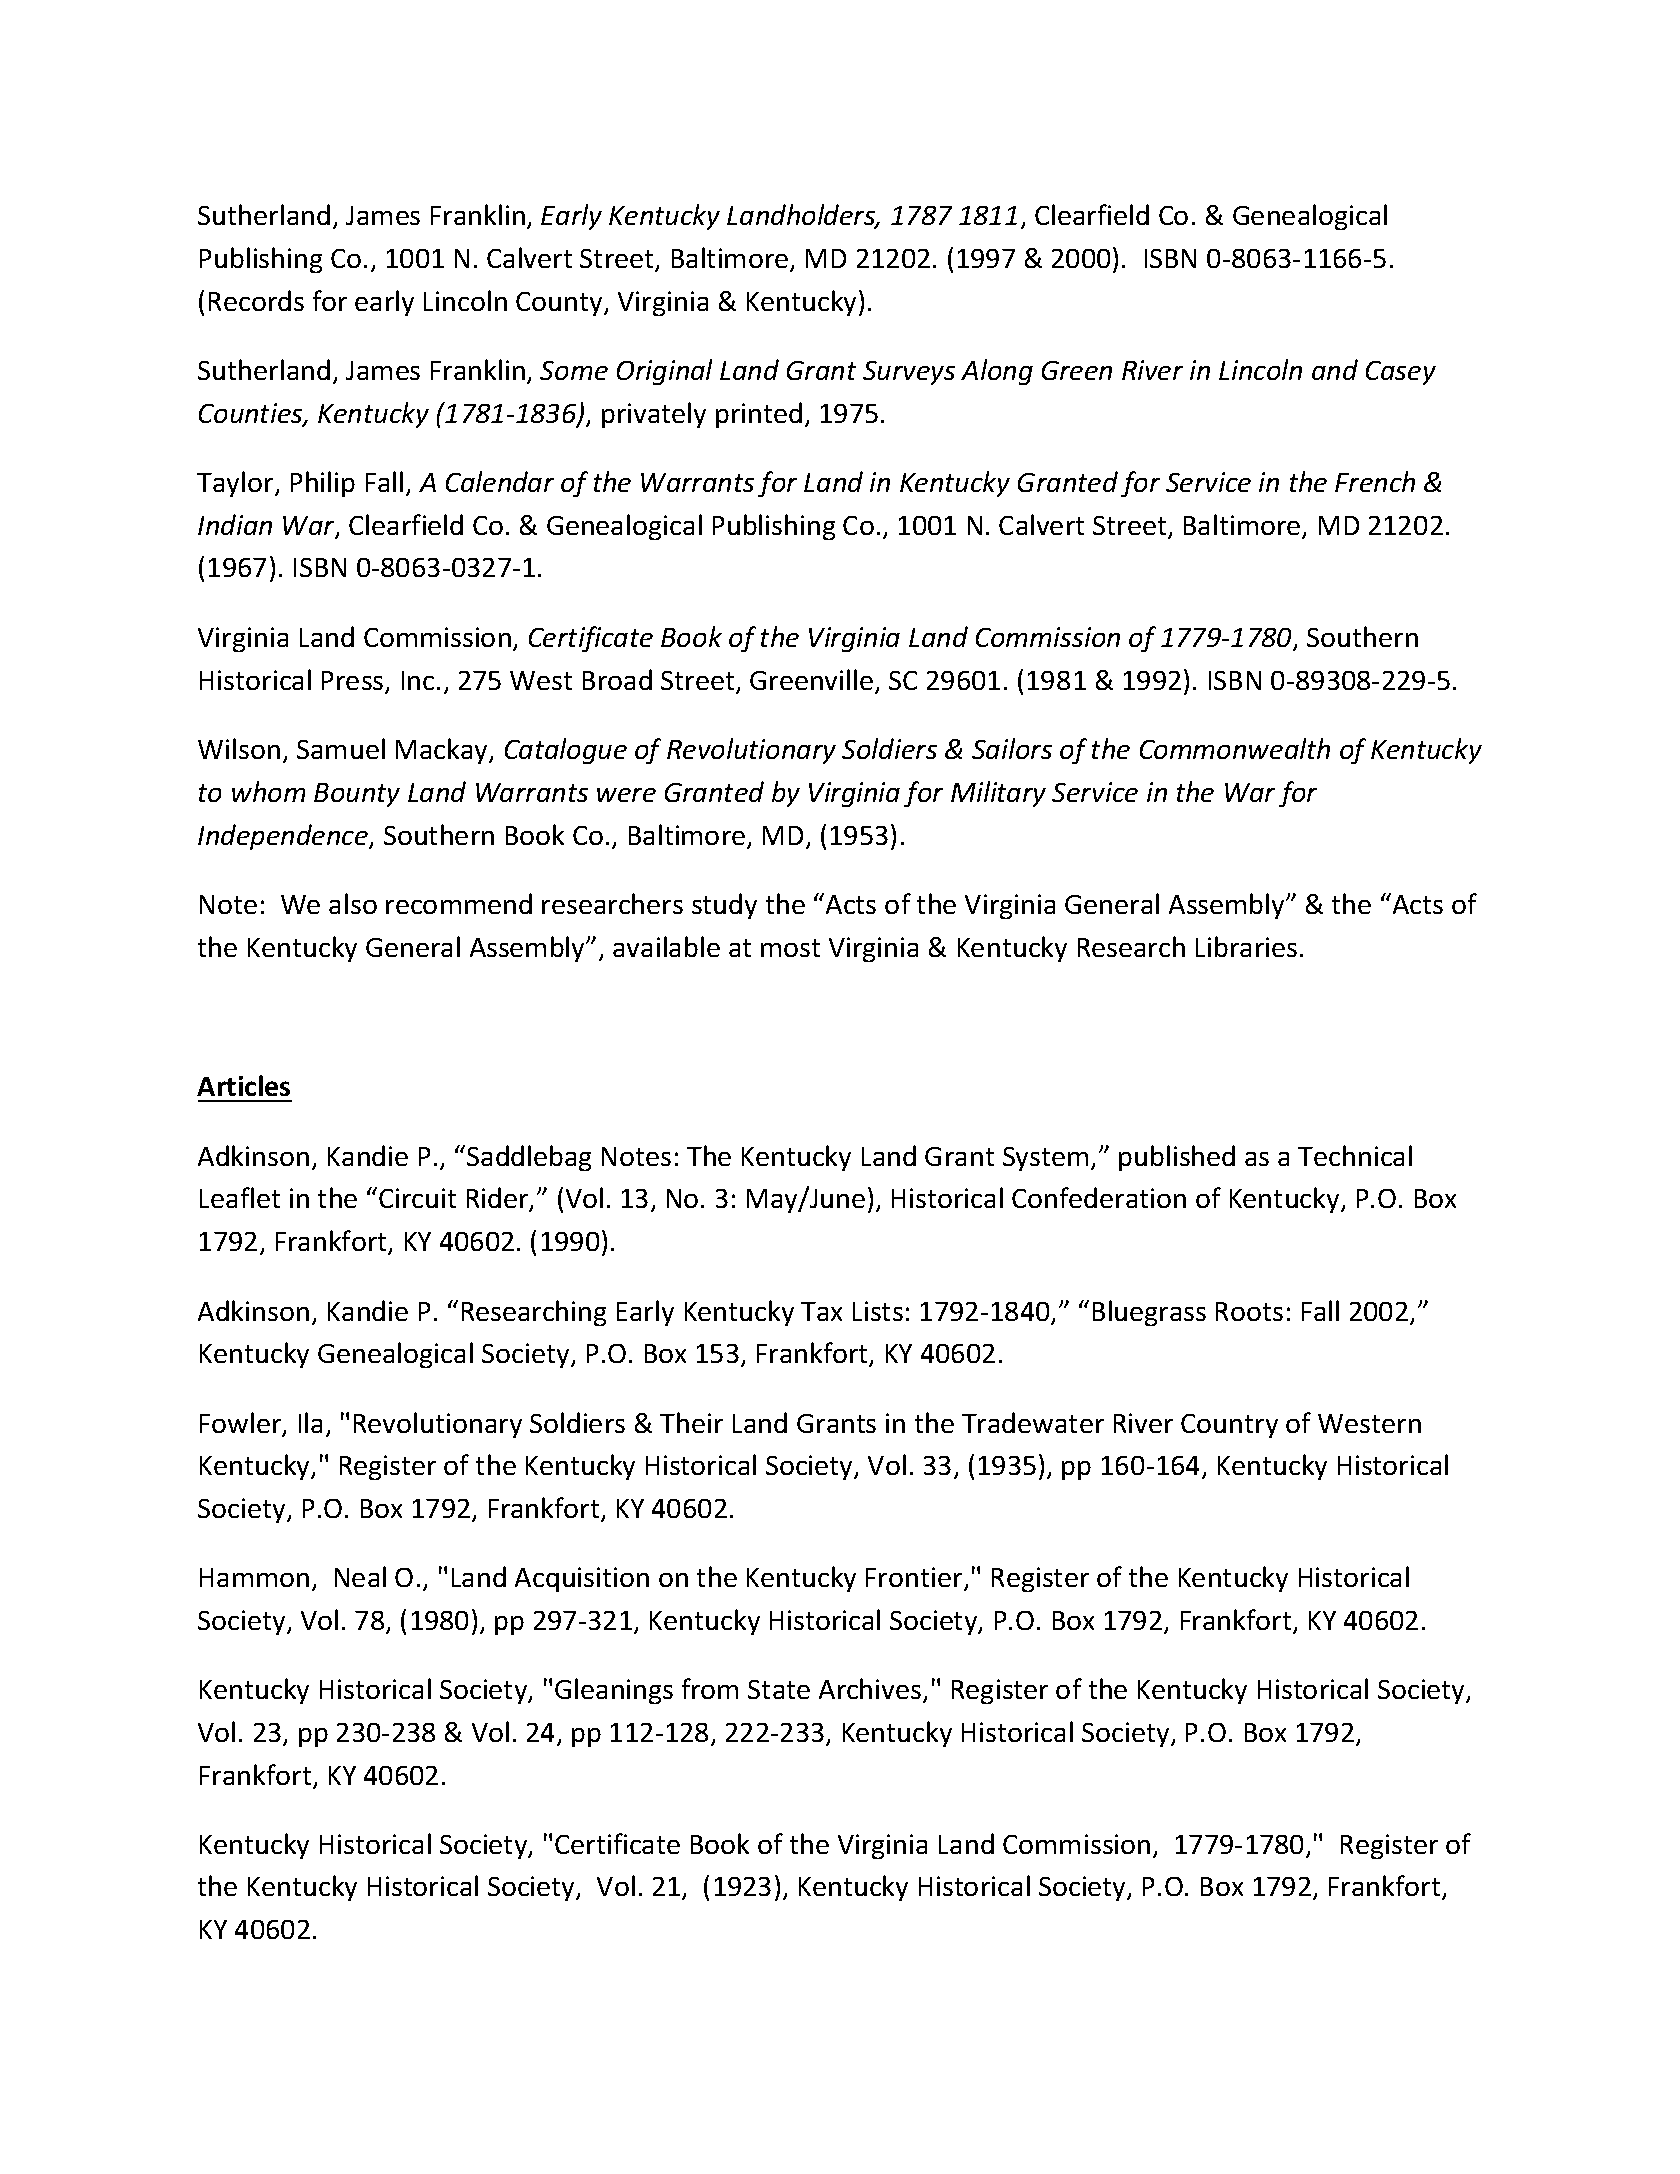 The width and height of the page is (1680, 2174). I want to click on Libraries, so click(1246, 946).
